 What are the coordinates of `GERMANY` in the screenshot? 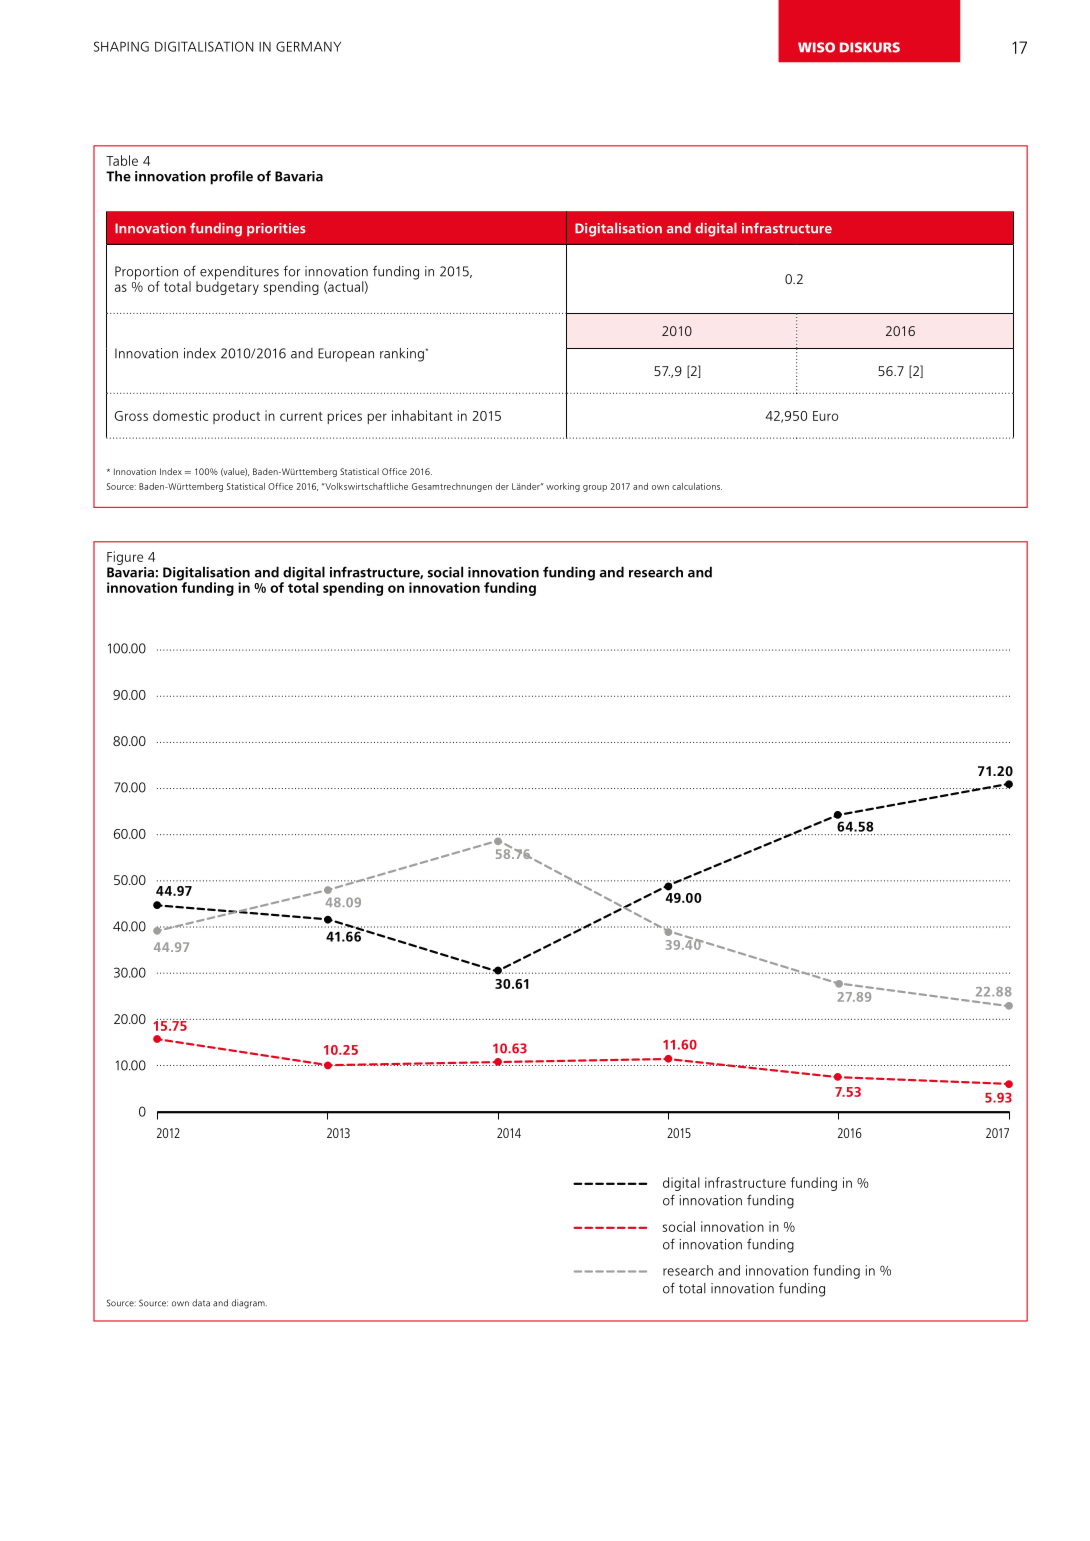 It's located at (308, 46).
